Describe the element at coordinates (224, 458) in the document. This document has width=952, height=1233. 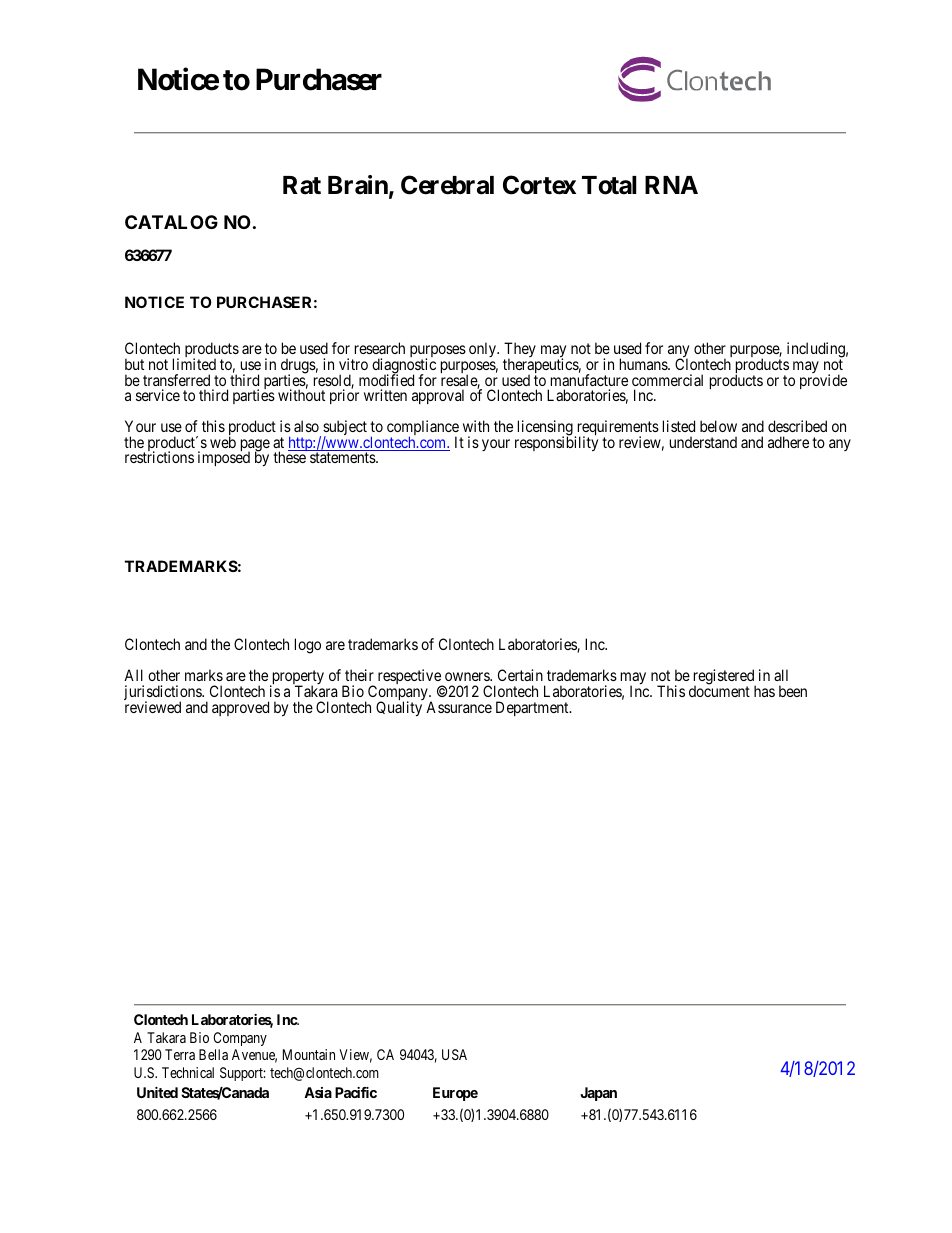
I see `imposed` at that location.
